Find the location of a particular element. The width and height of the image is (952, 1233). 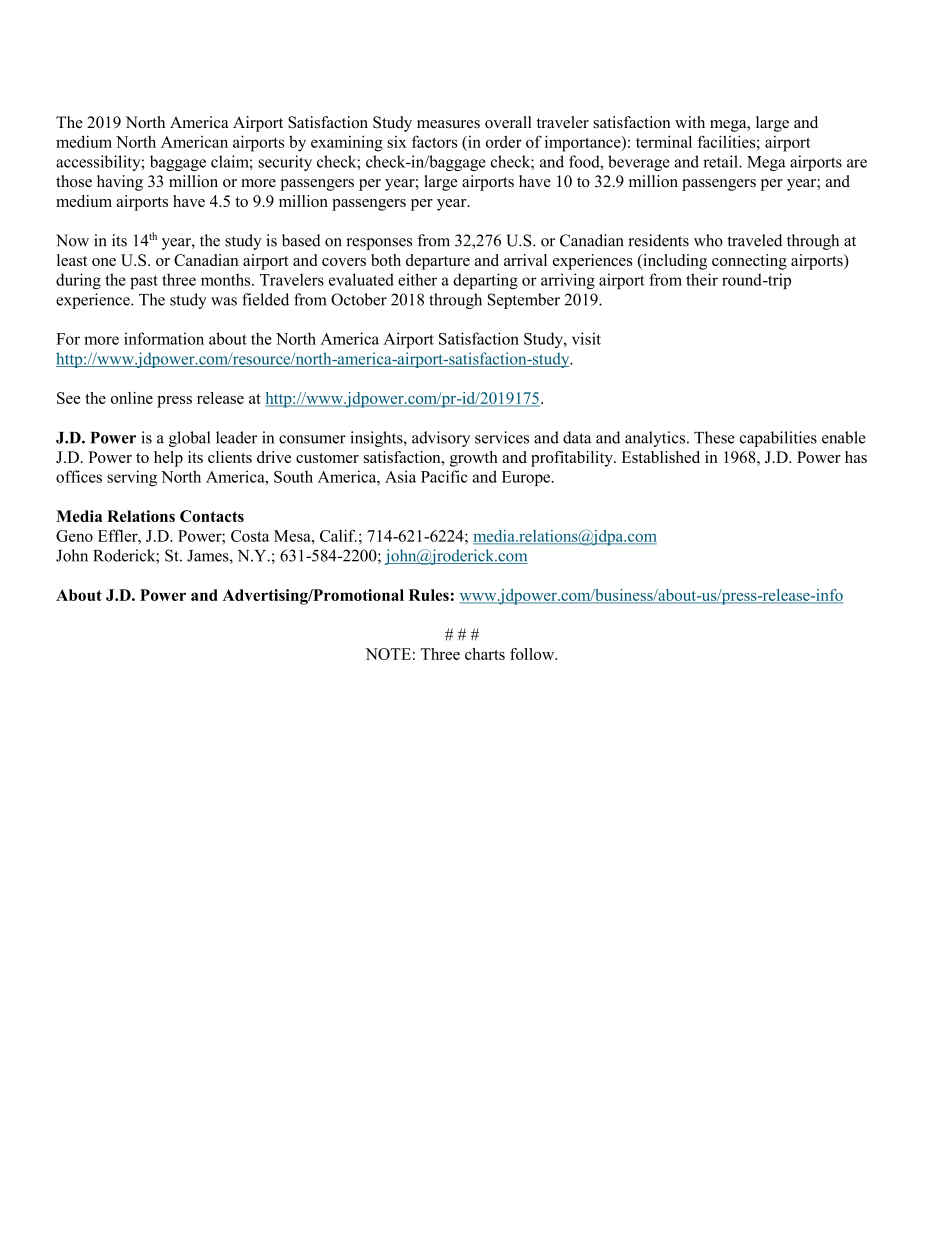

has is located at coordinates (856, 457).
